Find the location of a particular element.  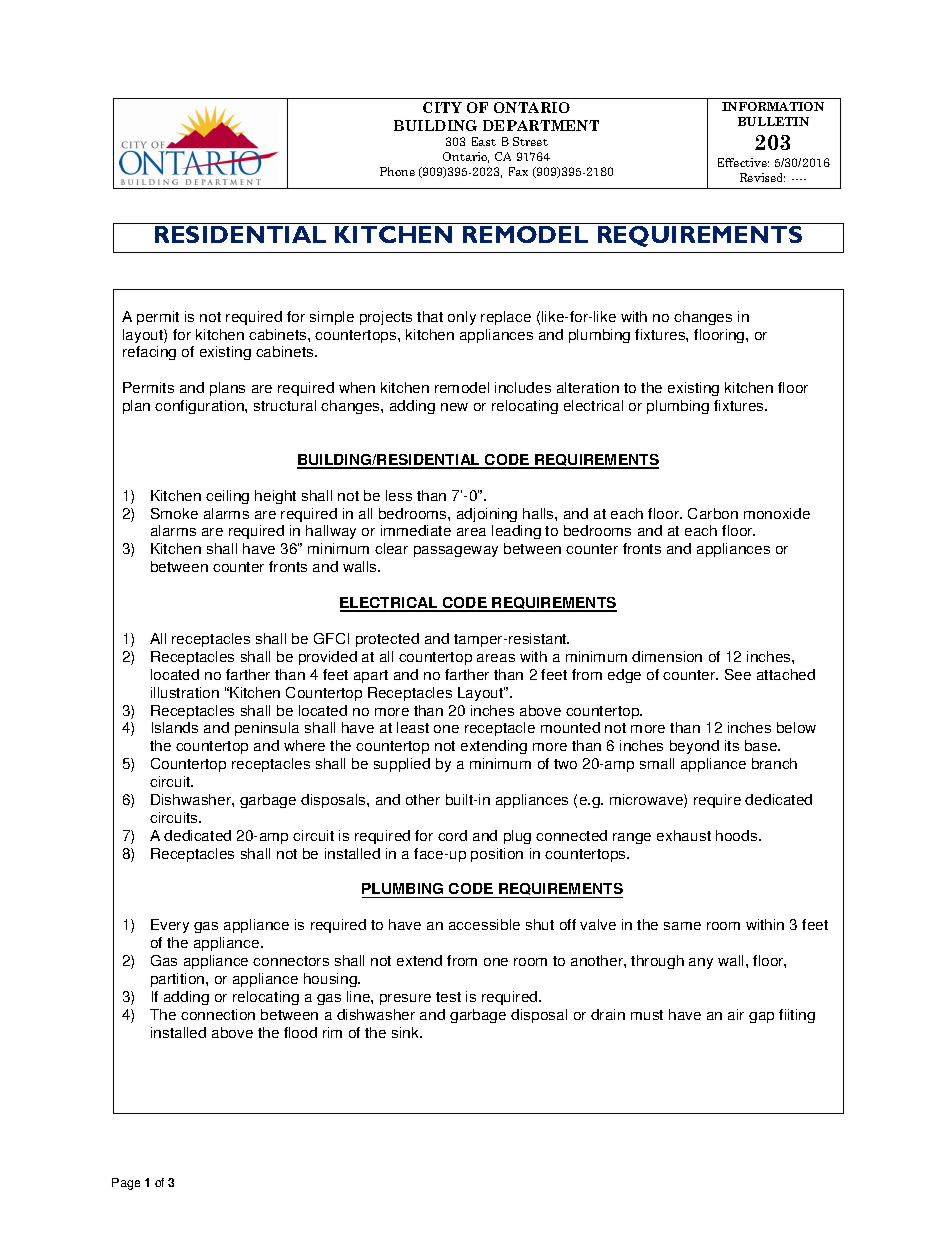

illustration is located at coordinates (185, 692).
